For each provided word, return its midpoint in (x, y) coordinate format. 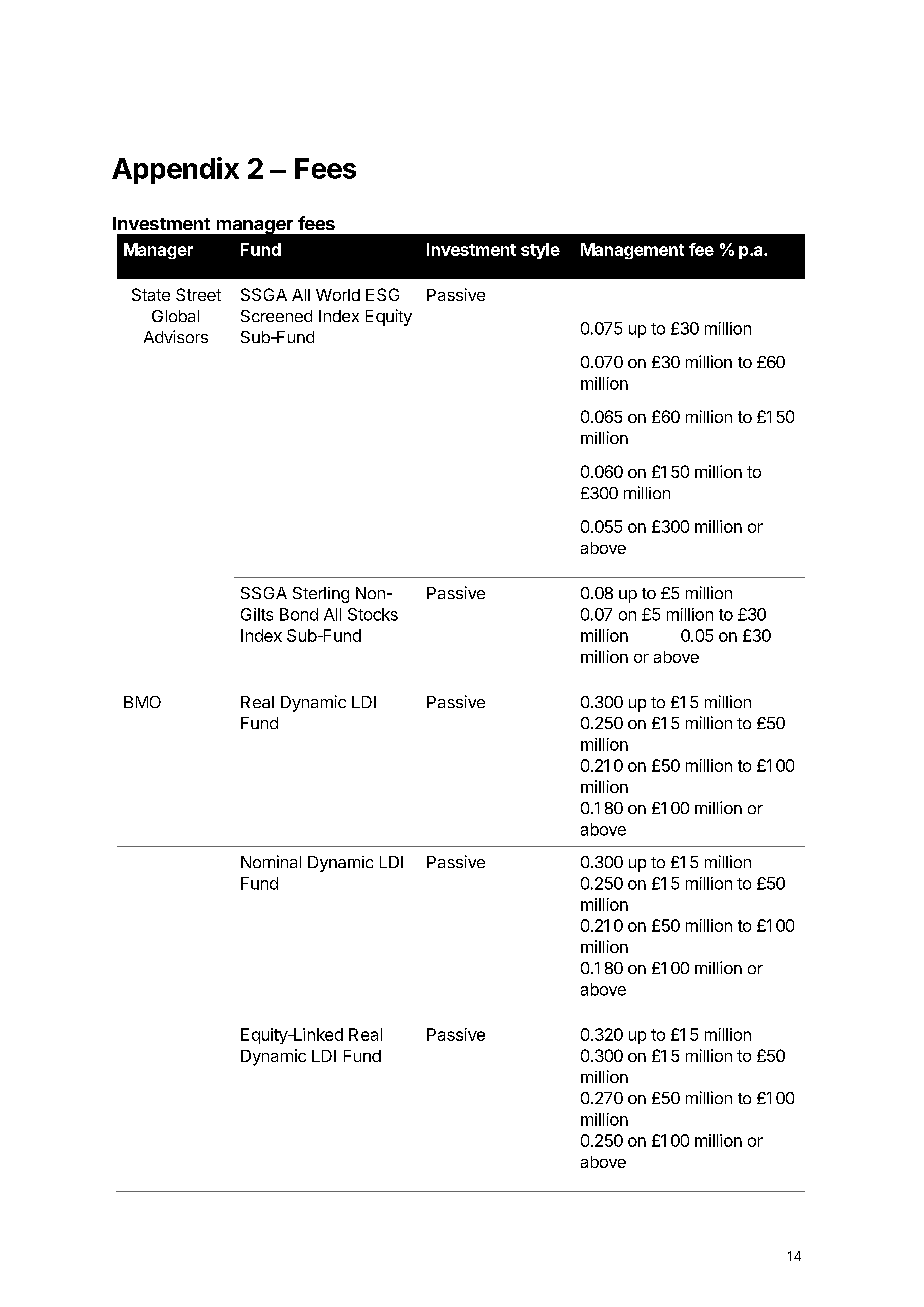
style (540, 251)
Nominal (271, 861)
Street (198, 294)
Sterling (321, 595)
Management (632, 251)
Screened (276, 316)
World (338, 295)
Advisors (176, 336)
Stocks (373, 614)
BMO (142, 702)
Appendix (175, 170)
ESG (382, 294)
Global (175, 316)
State (151, 294)
